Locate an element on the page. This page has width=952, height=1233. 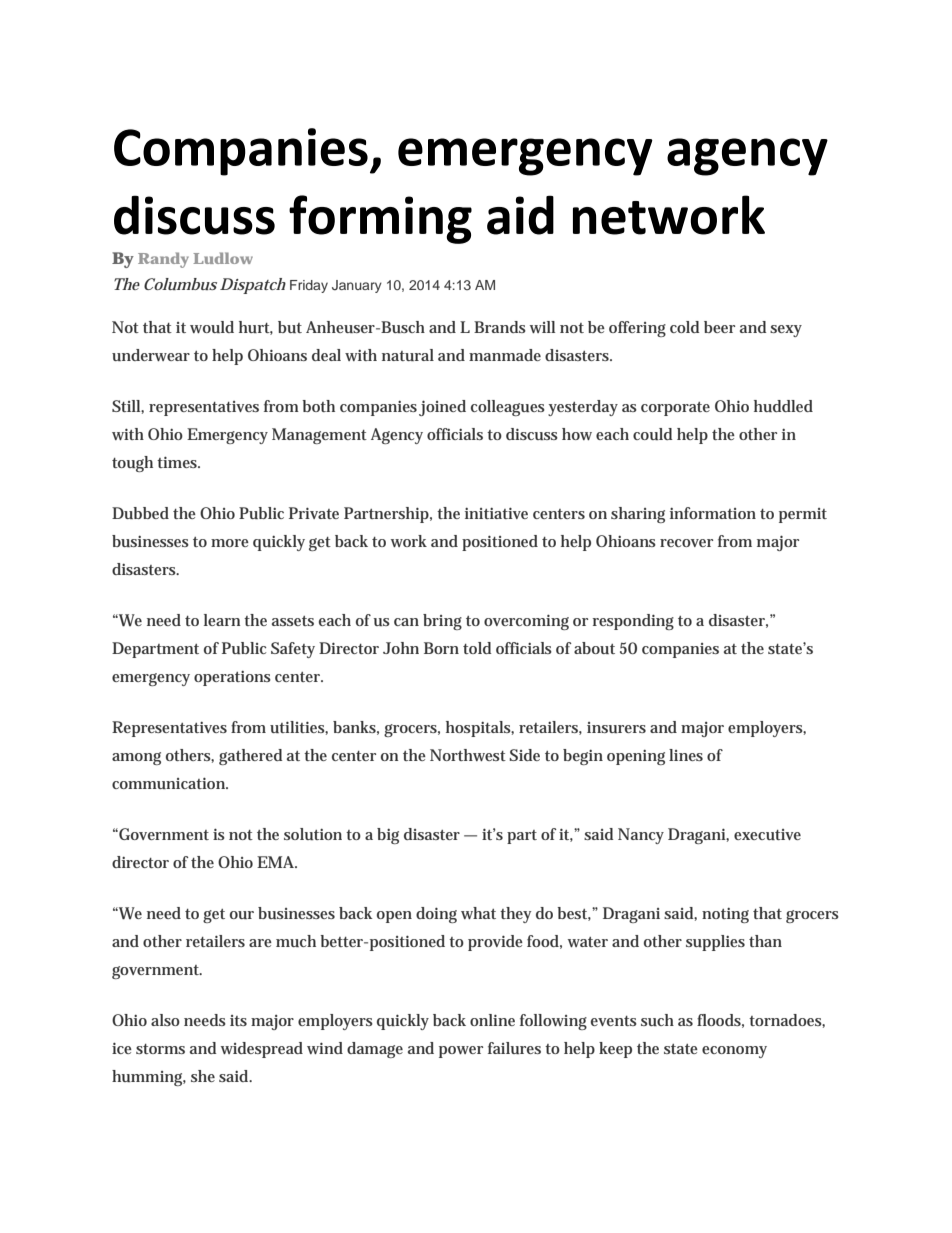
times is located at coordinates (178, 462).
